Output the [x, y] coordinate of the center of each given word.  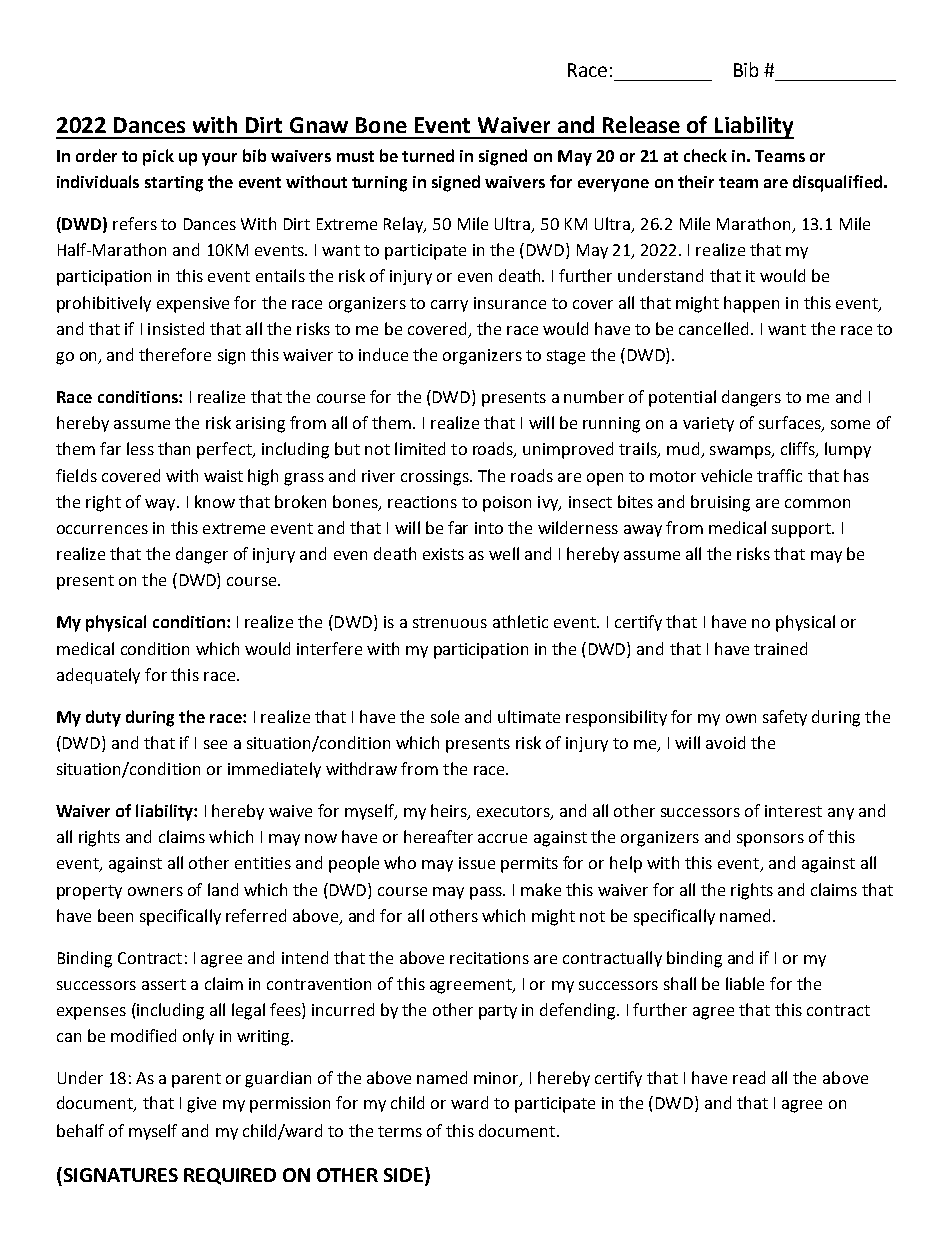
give [201, 1105]
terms [400, 1131]
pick [158, 157]
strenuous [450, 622]
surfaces [791, 424]
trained [780, 648]
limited [420, 448]
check [705, 155]
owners [155, 891]
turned [428, 155]
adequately [98, 676]
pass [487, 893]
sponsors [770, 840]
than [174, 448]
